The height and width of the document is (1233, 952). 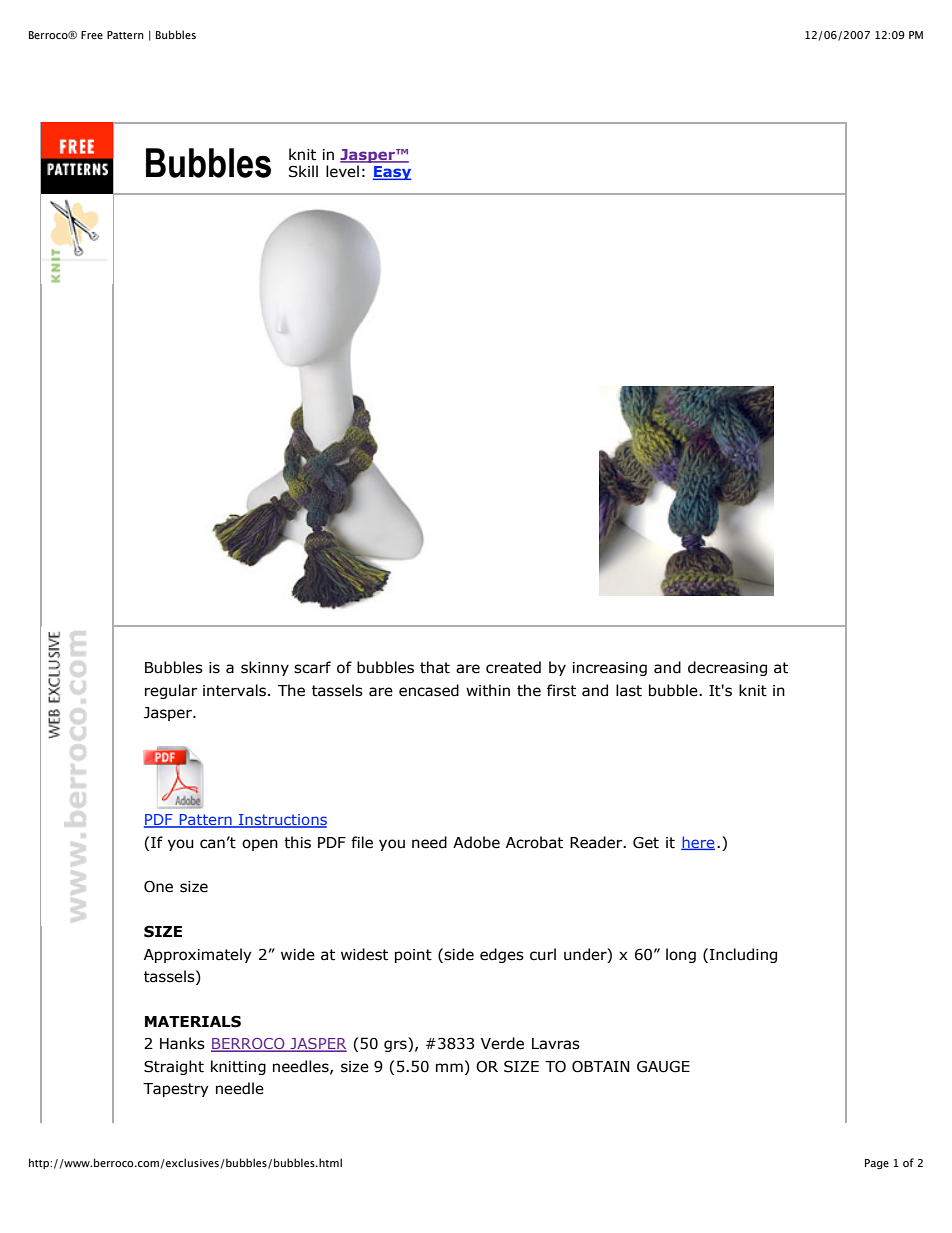 I want to click on Easy, so click(x=392, y=173).
